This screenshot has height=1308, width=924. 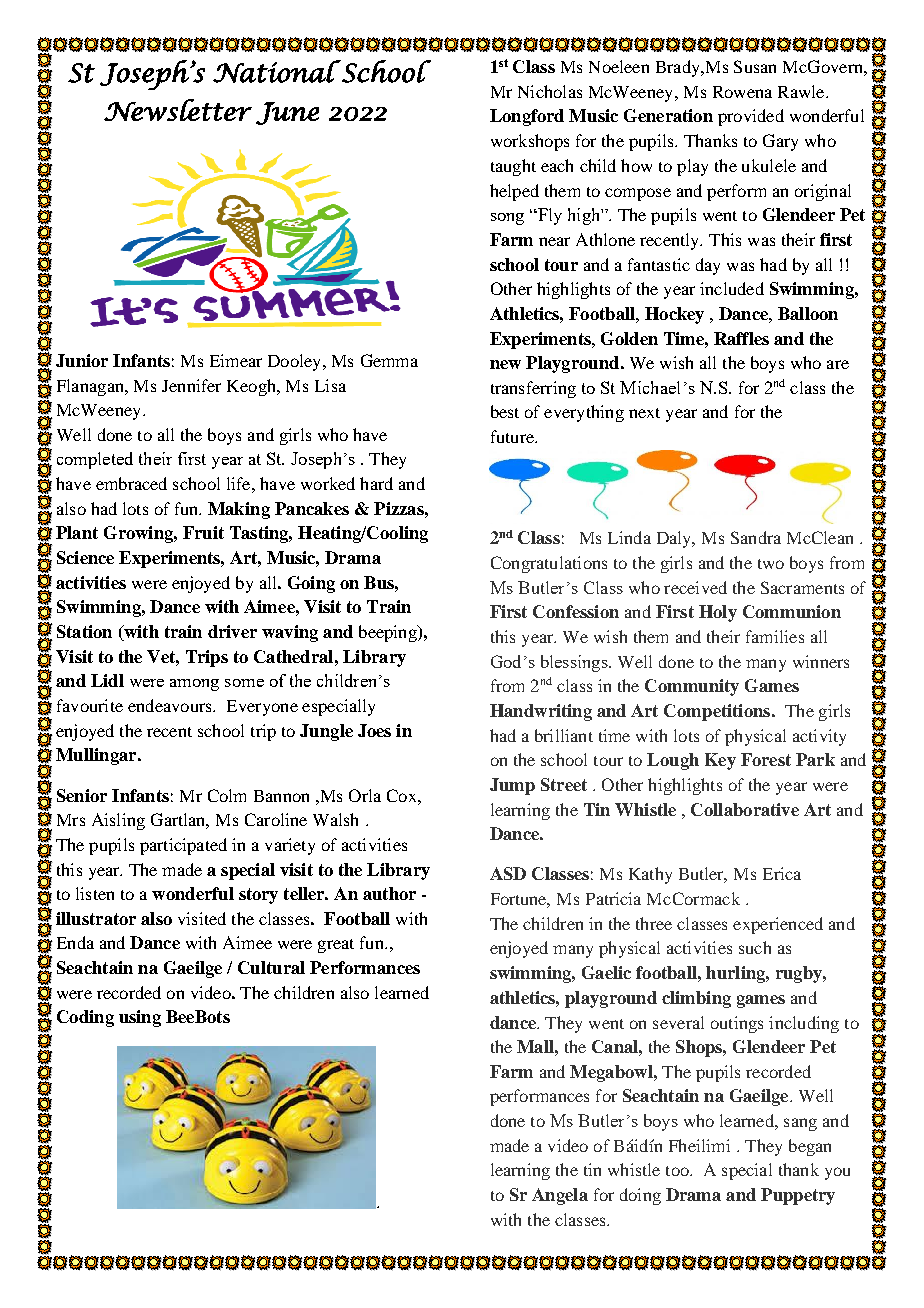 I want to click on Nicholas, so click(x=550, y=91).
